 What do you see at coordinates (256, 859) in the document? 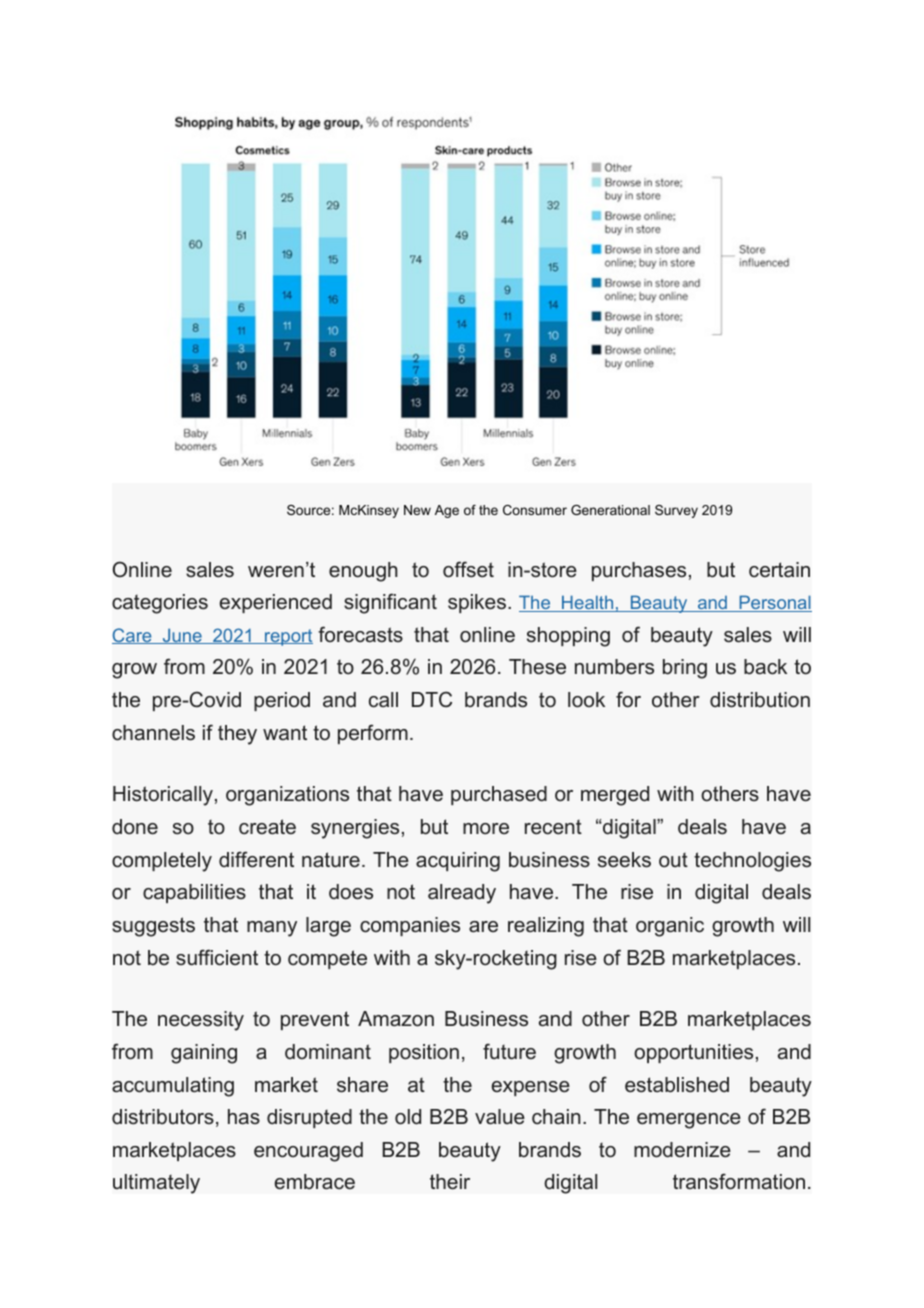
I see `different` at bounding box center [256, 859].
